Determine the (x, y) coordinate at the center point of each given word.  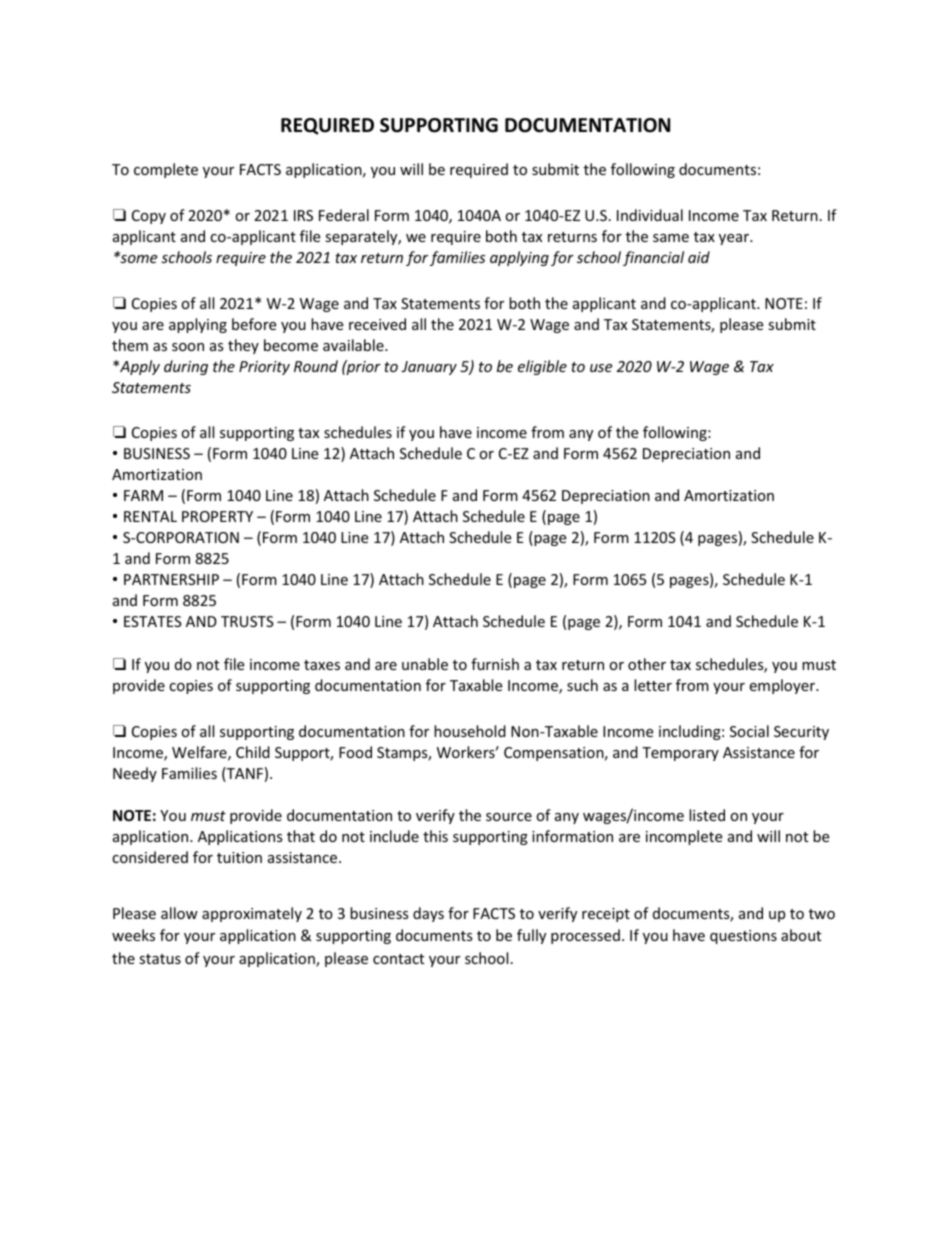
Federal (344, 215)
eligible (542, 367)
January (429, 368)
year (735, 239)
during (186, 367)
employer (783, 686)
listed (707, 815)
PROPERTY (217, 516)
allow (179, 913)
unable (425, 664)
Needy (135, 774)
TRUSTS (247, 621)
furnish (495, 664)
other (647, 664)
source (509, 817)
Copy (149, 217)
